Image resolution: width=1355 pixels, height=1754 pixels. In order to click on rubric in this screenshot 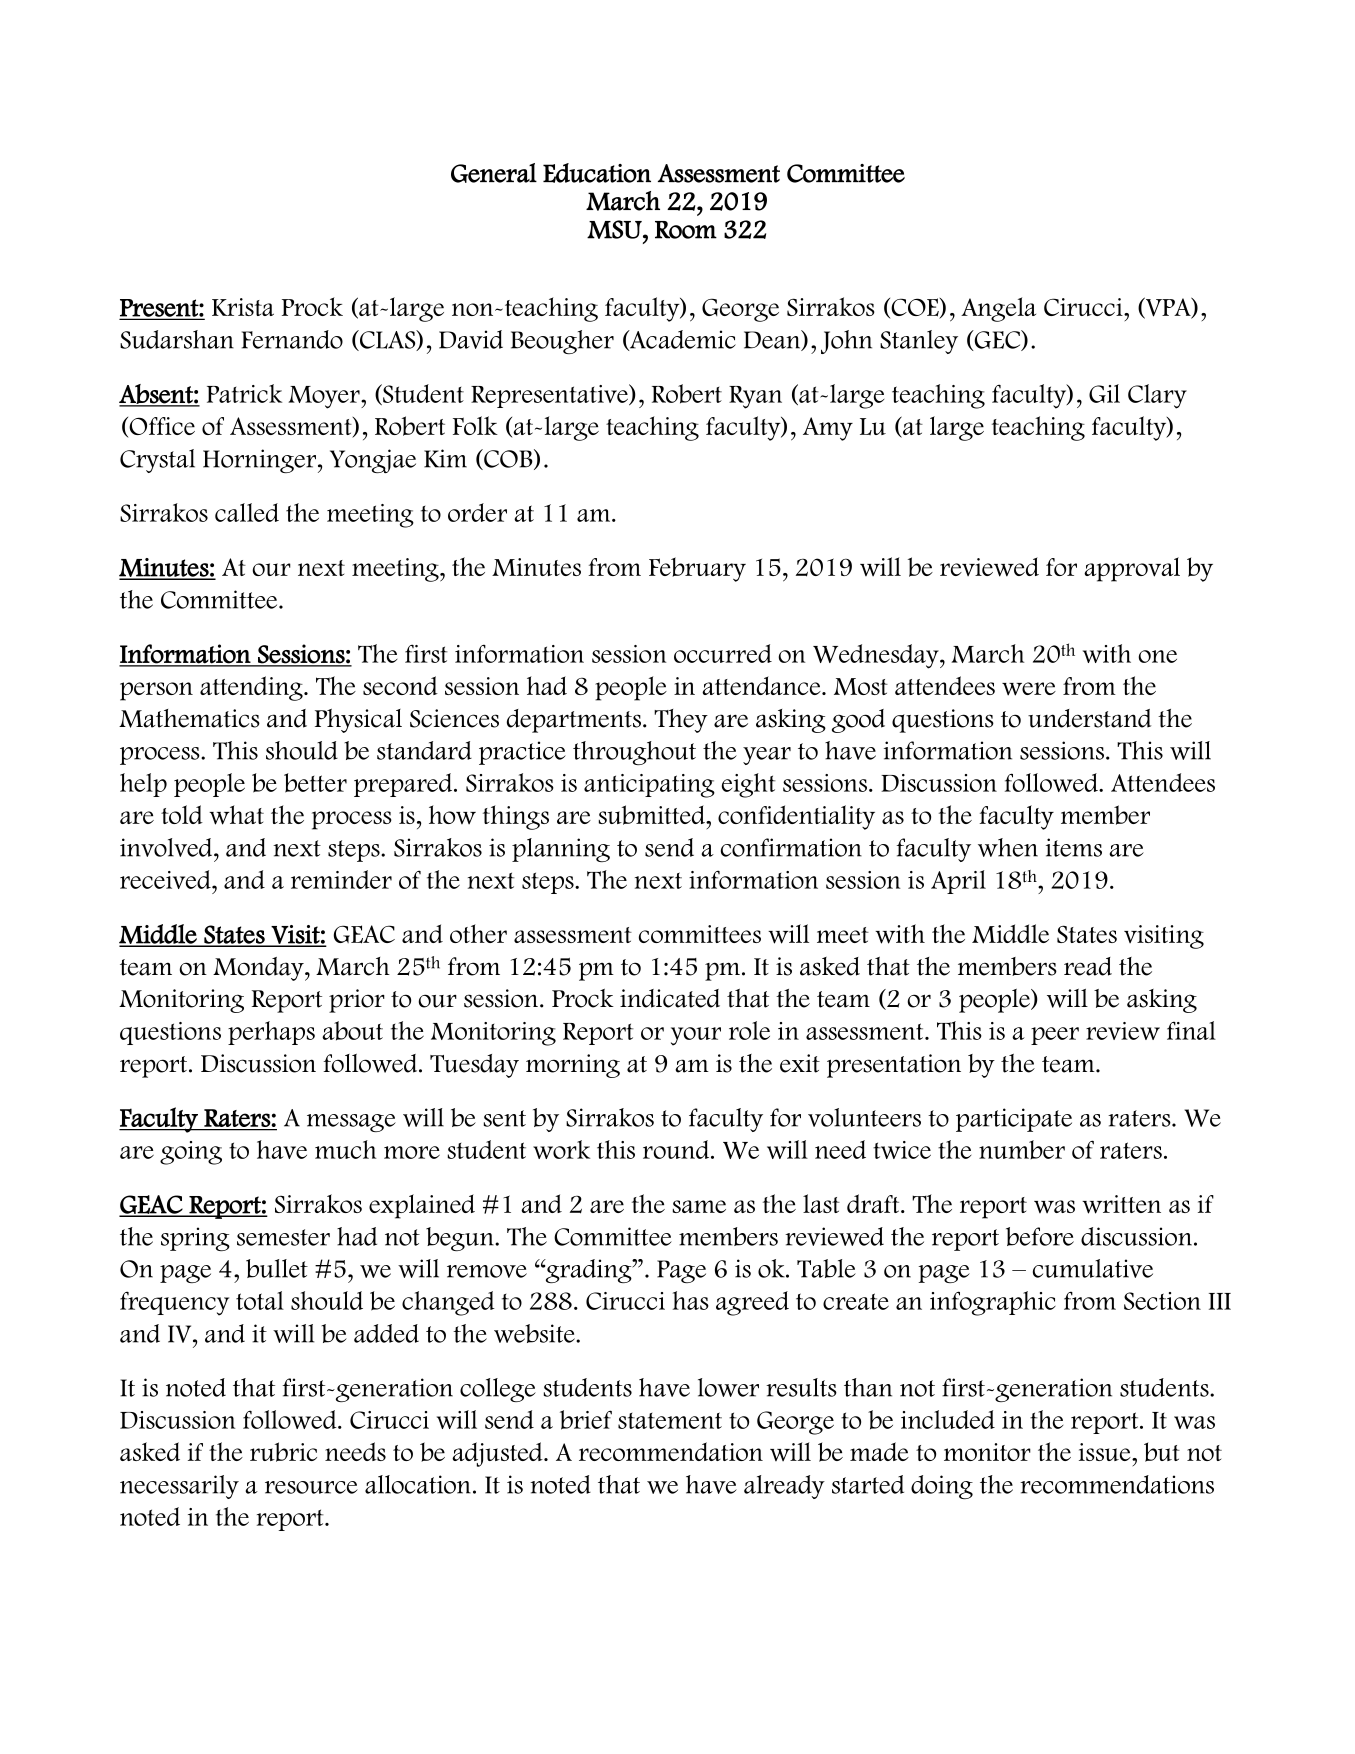, I will do `click(283, 1452)`.
